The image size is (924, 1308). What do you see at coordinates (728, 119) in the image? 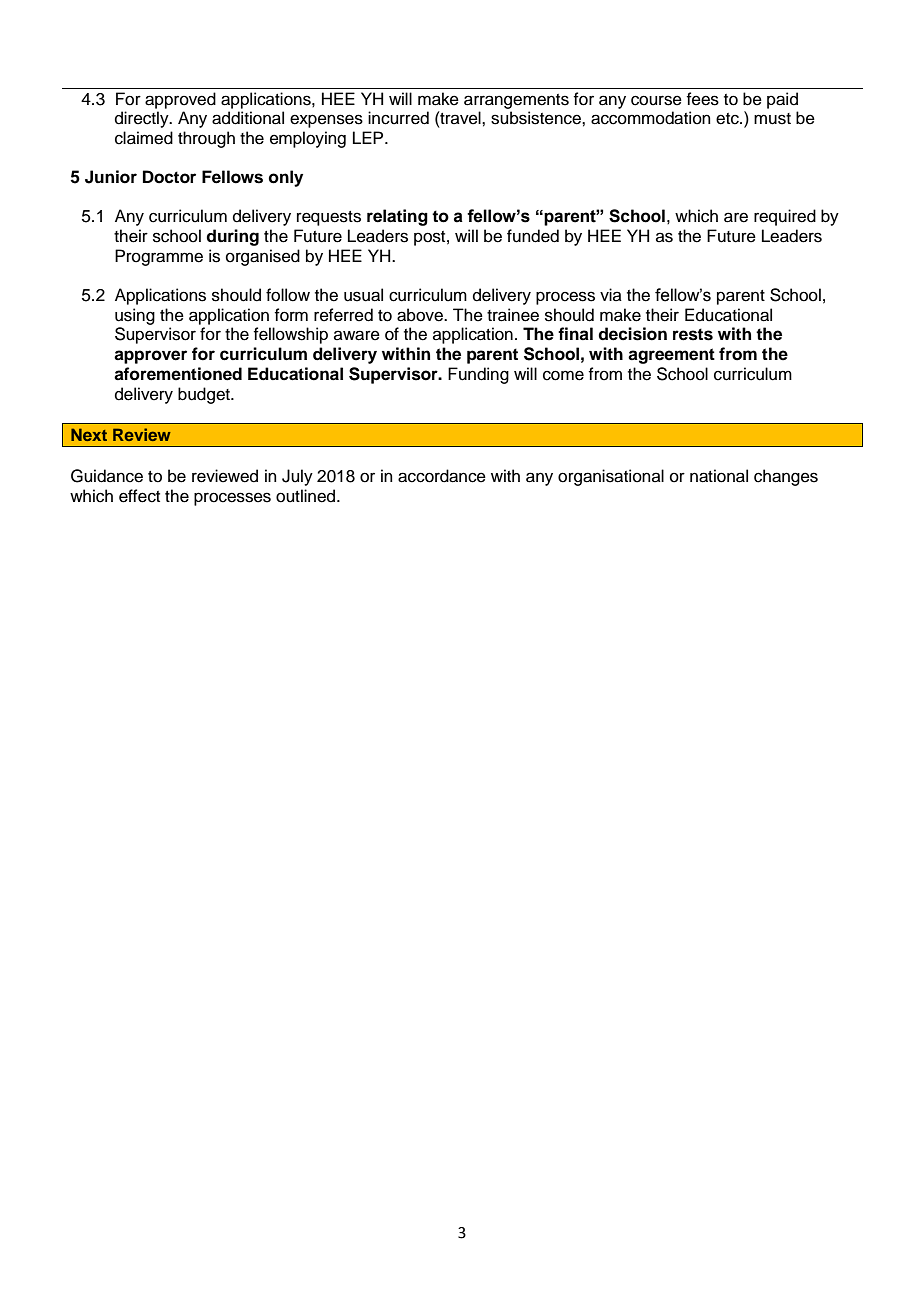
I see `etc` at bounding box center [728, 119].
